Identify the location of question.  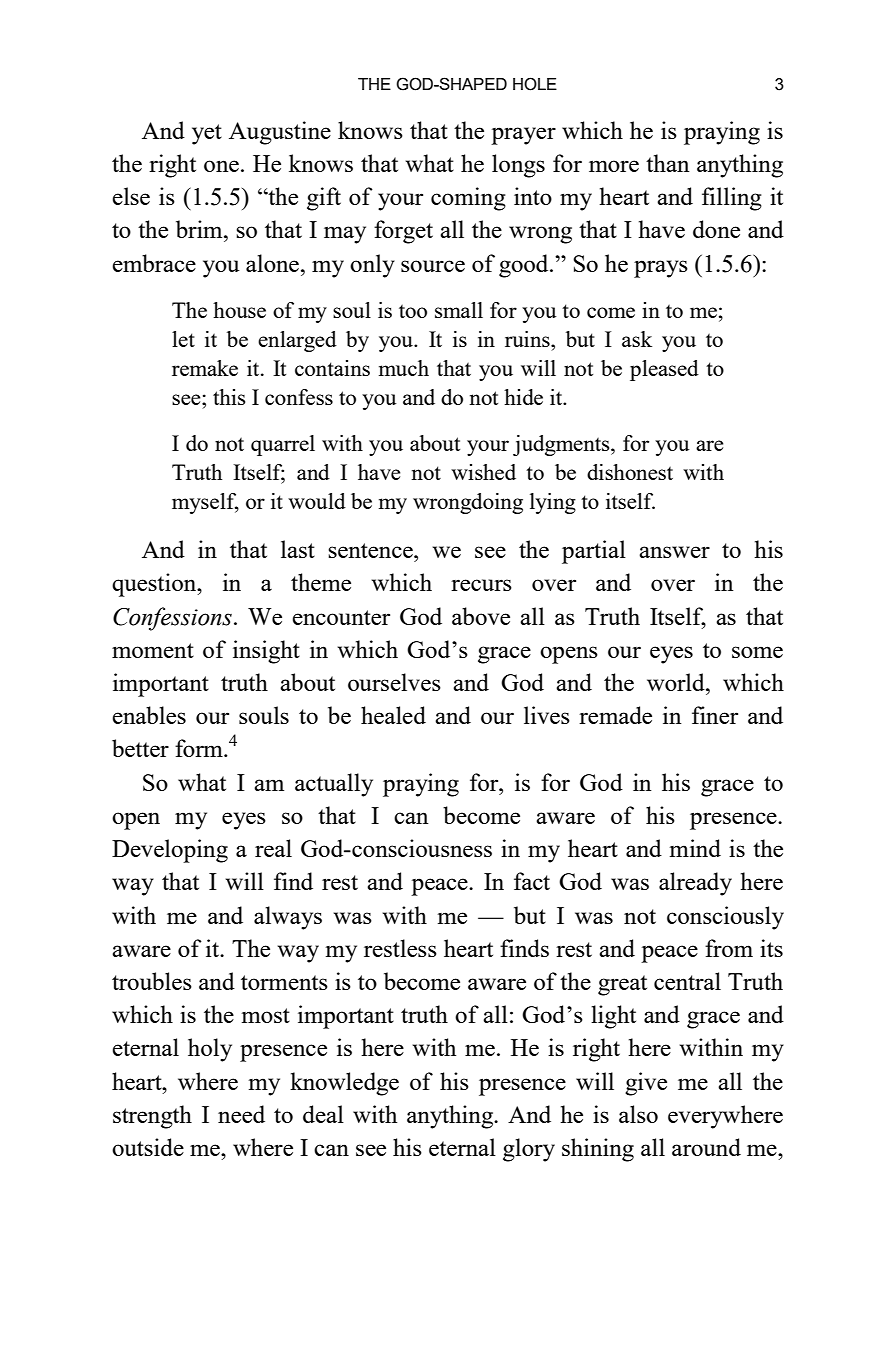
(155, 585).
